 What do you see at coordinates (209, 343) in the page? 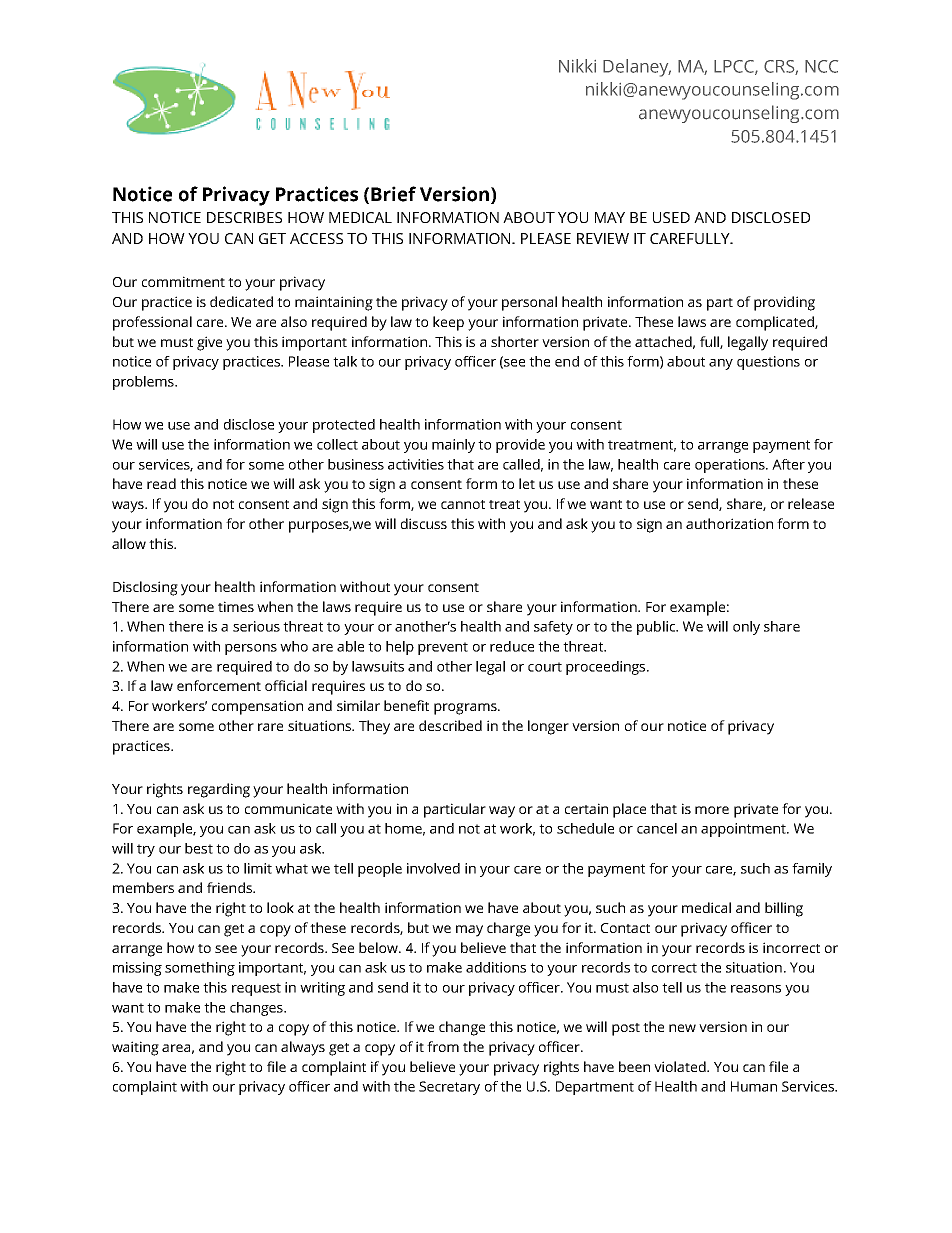
I see `give` at bounding box center [209, 343].
